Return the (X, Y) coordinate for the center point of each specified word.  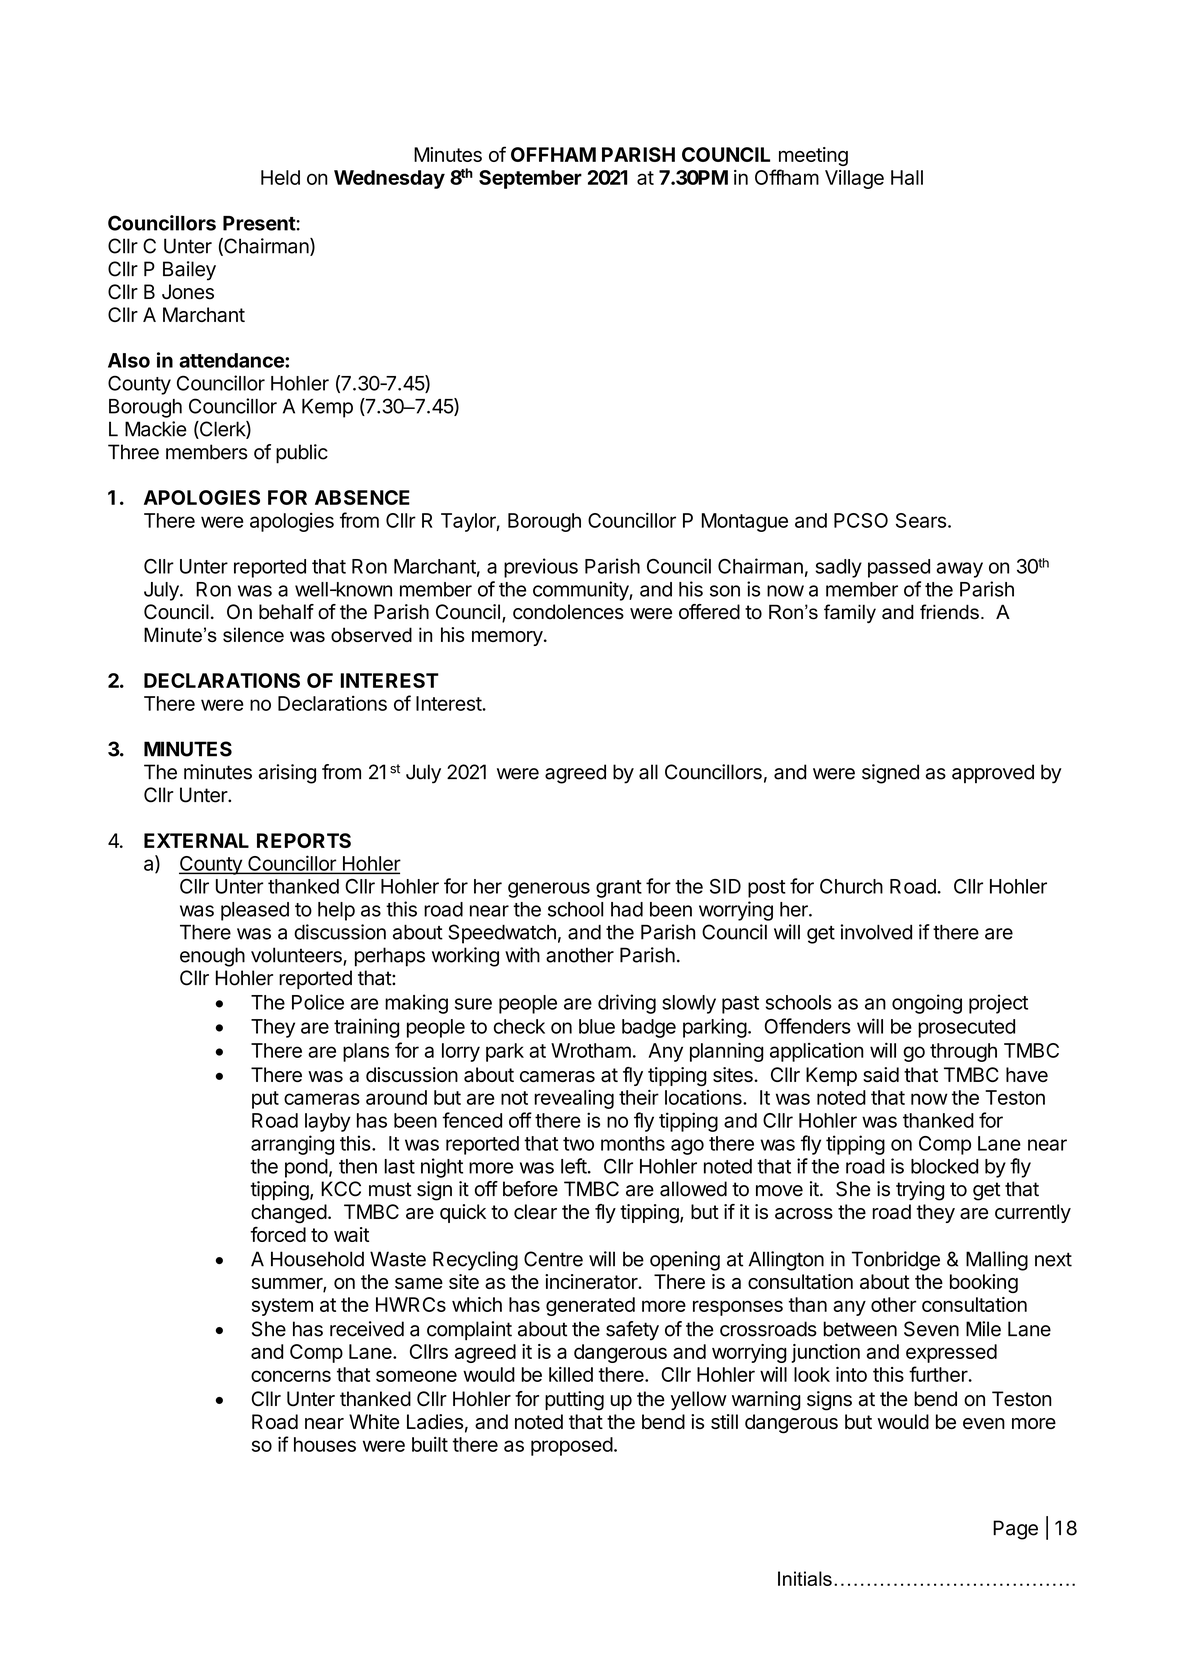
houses (325, 1444)
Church (851, 886)
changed (289, 1214)
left (574, 1166)
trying (920, 1191)
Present (259, 223)
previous (541, 568)
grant (619, 889)
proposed (572, 1446)
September (530, 179)
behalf (286, 612)
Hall (907, 177)
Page (1015, 1530)
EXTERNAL (196, 840)
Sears (921, 520)
